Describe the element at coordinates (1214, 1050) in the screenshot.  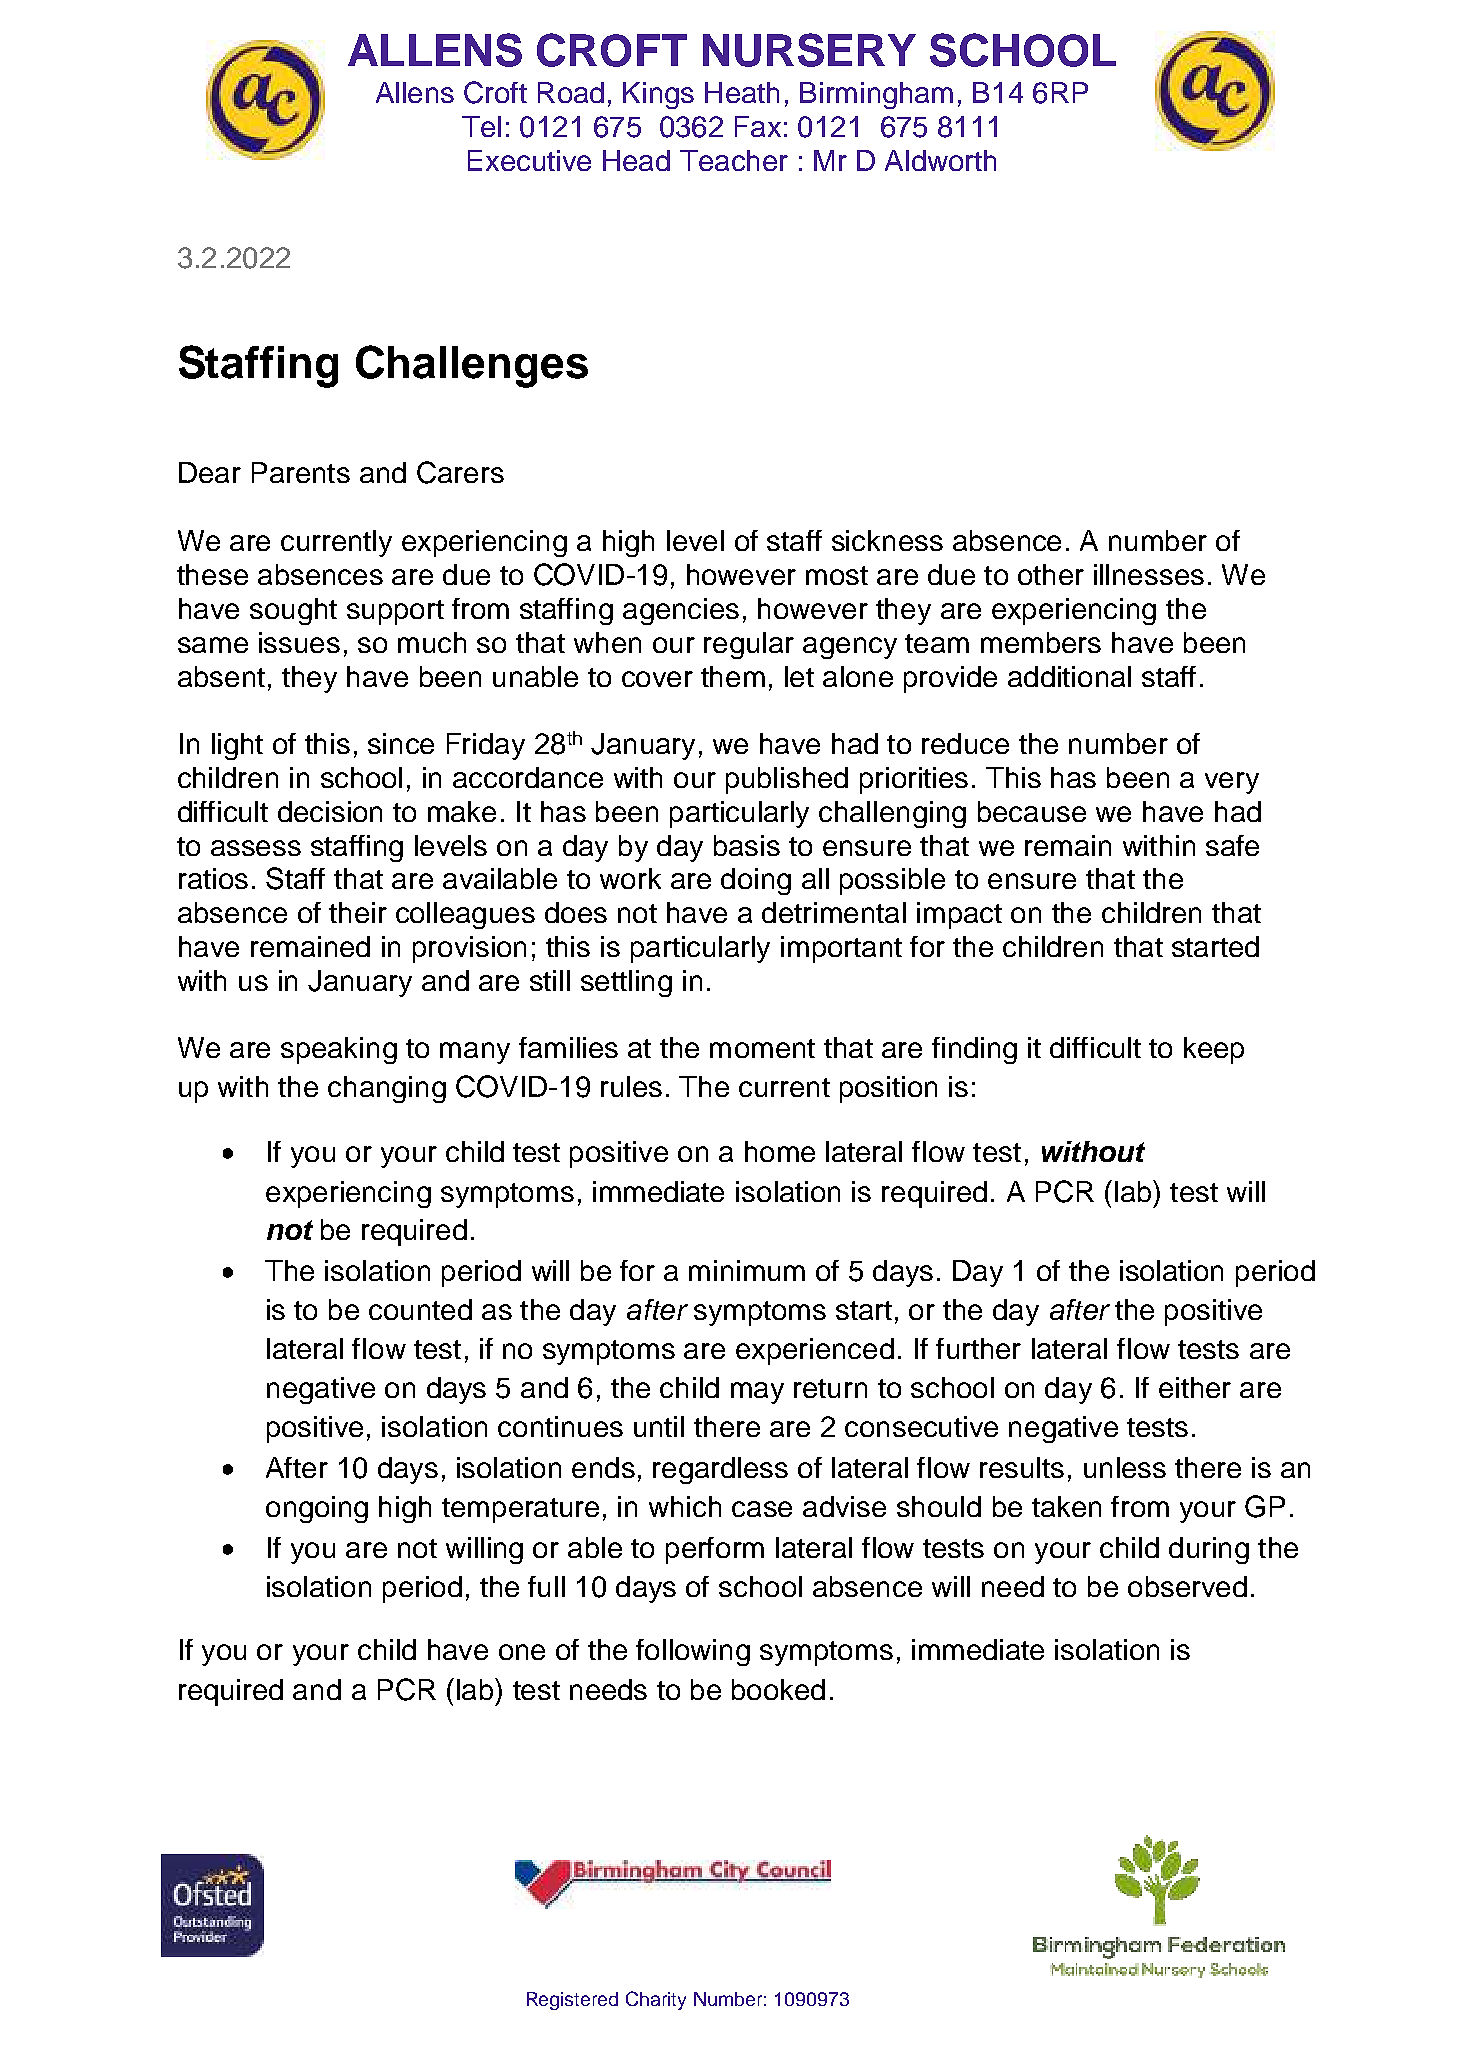
I see `keep` at that location.
